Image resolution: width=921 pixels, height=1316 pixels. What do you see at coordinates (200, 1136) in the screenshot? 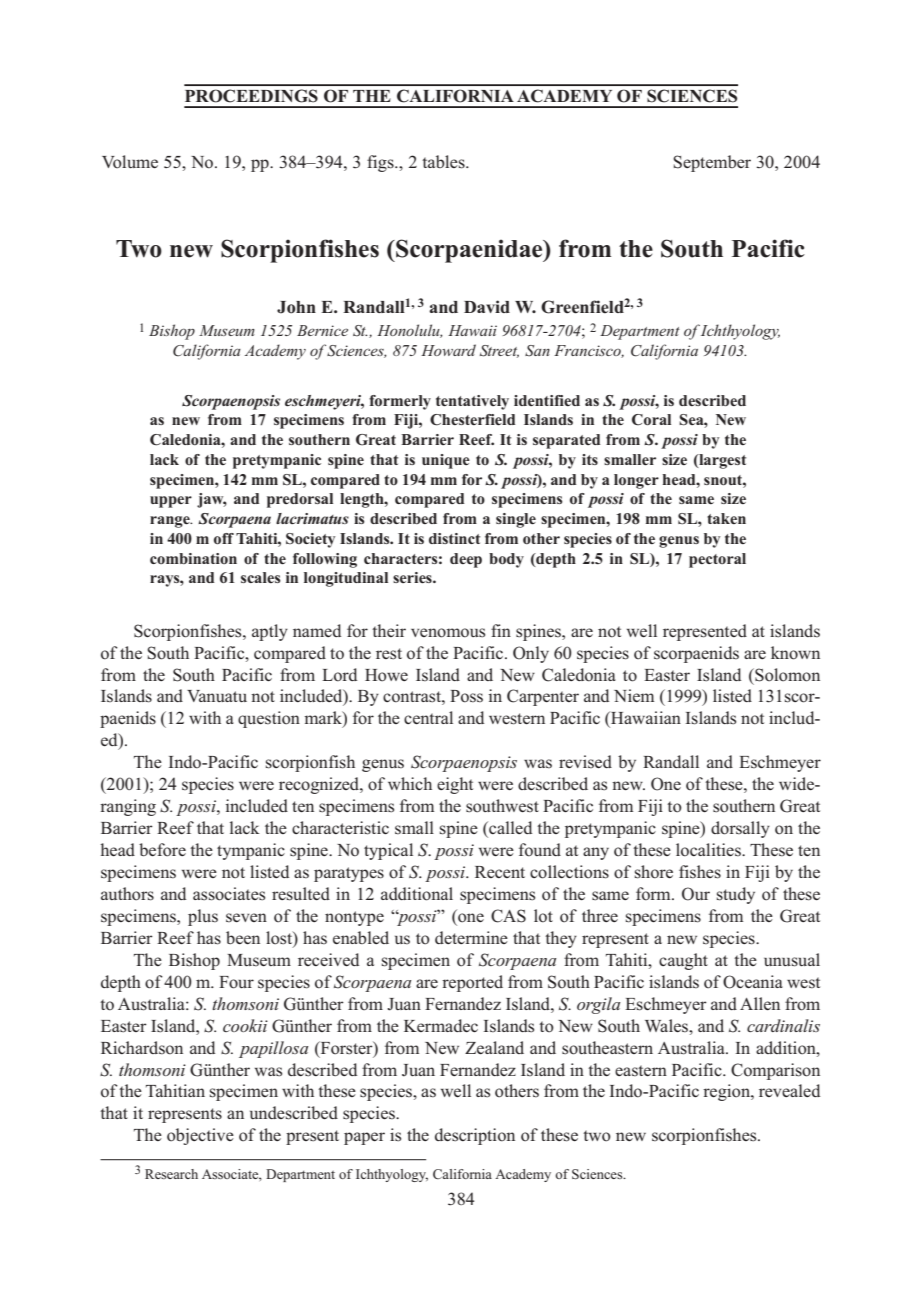
I see `objective` at bounding box center [200, 1136].
